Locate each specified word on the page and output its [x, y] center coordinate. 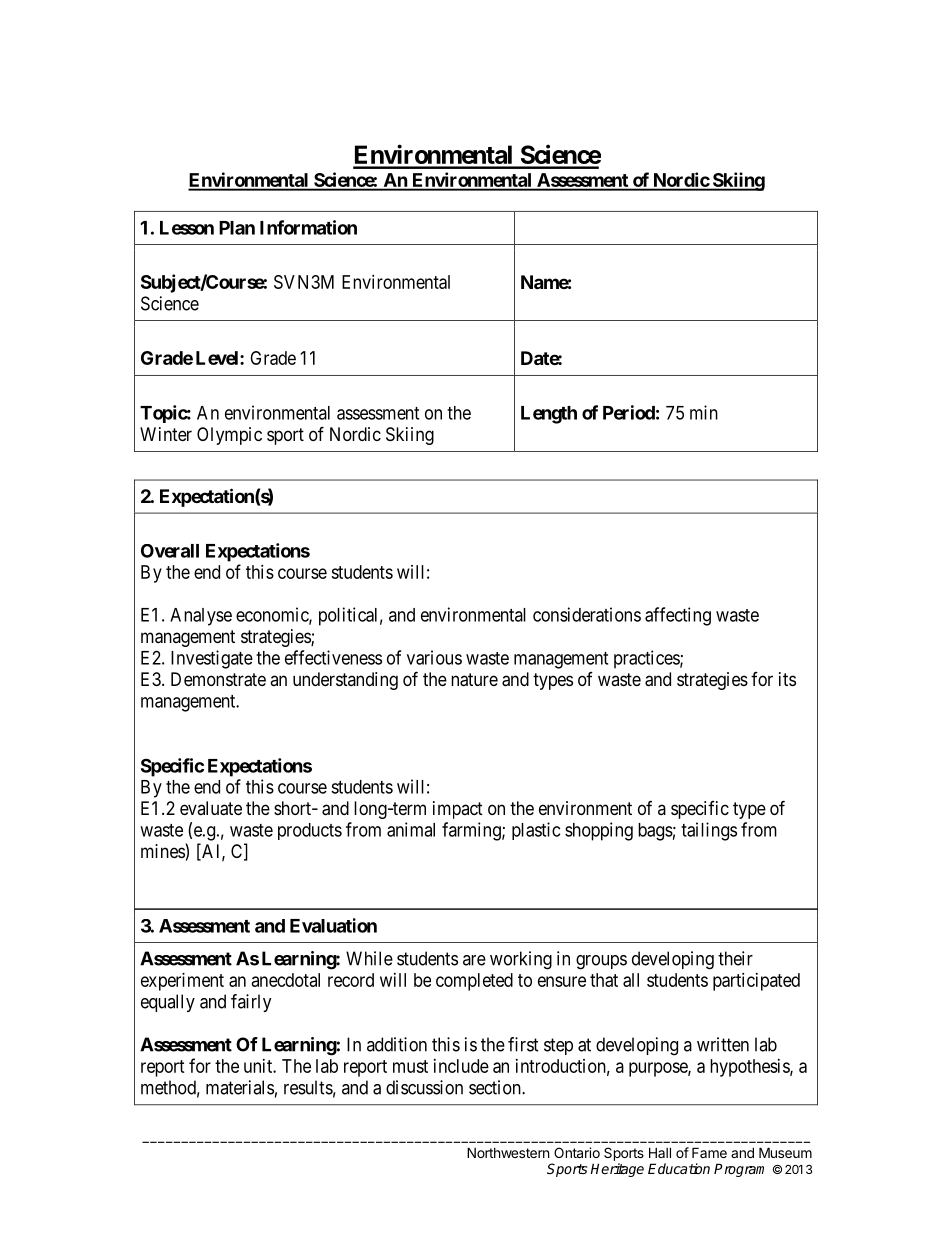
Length [549, 415]
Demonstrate [218, 679]
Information [308, 227]
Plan [237, 228]
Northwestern [508, 1152]
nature [474, 680]
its [787, 679]
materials [240, 1087]
